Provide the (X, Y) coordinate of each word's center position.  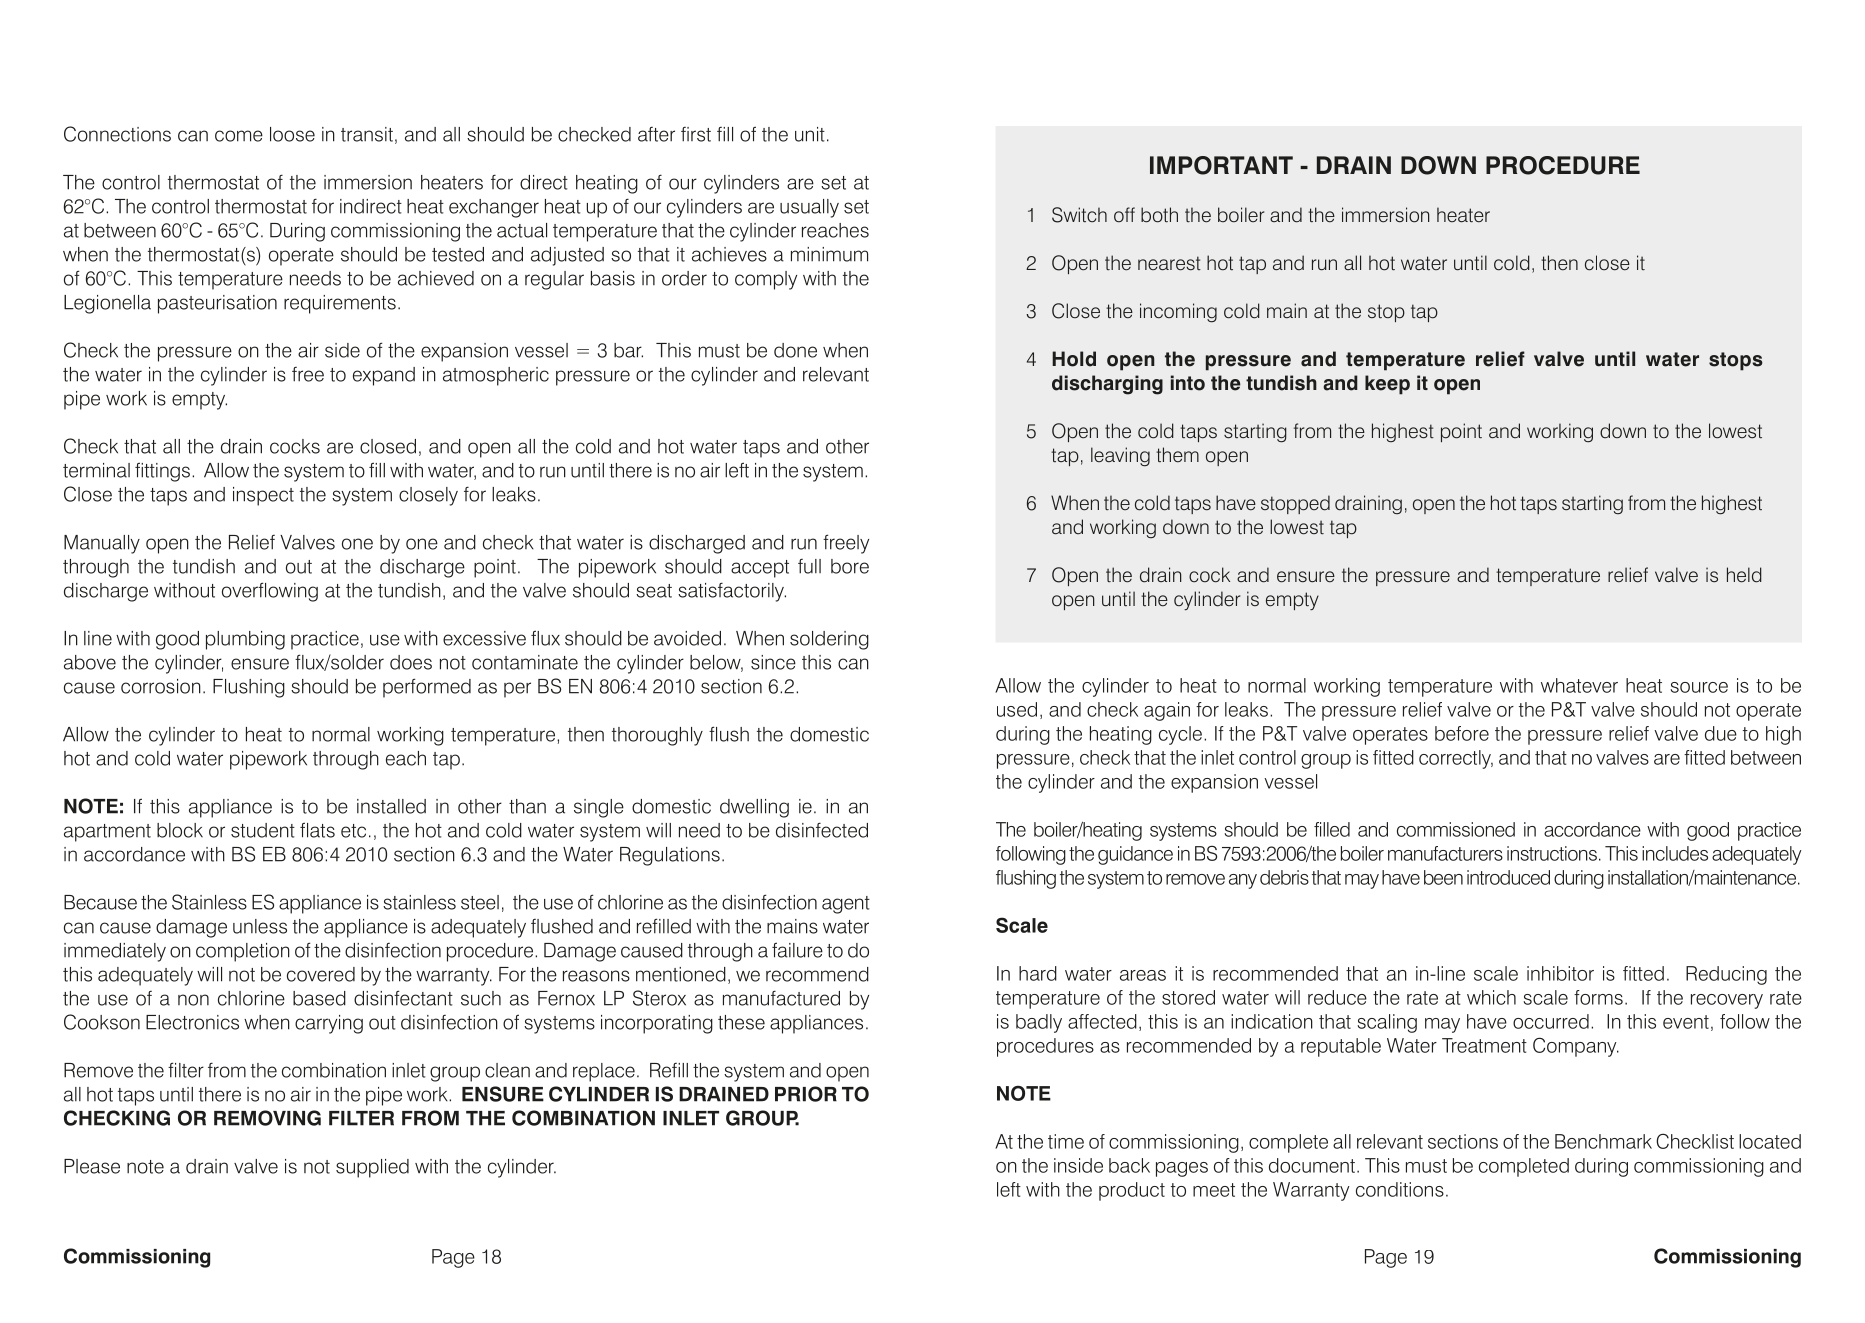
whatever (1579, 685)
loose (292, 134)
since (773, 662)
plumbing (245, 640)
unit (810, 134)
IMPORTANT (1221, 165)
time (1066, 1141)
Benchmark (1603, 1141)
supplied (372, 1168)
